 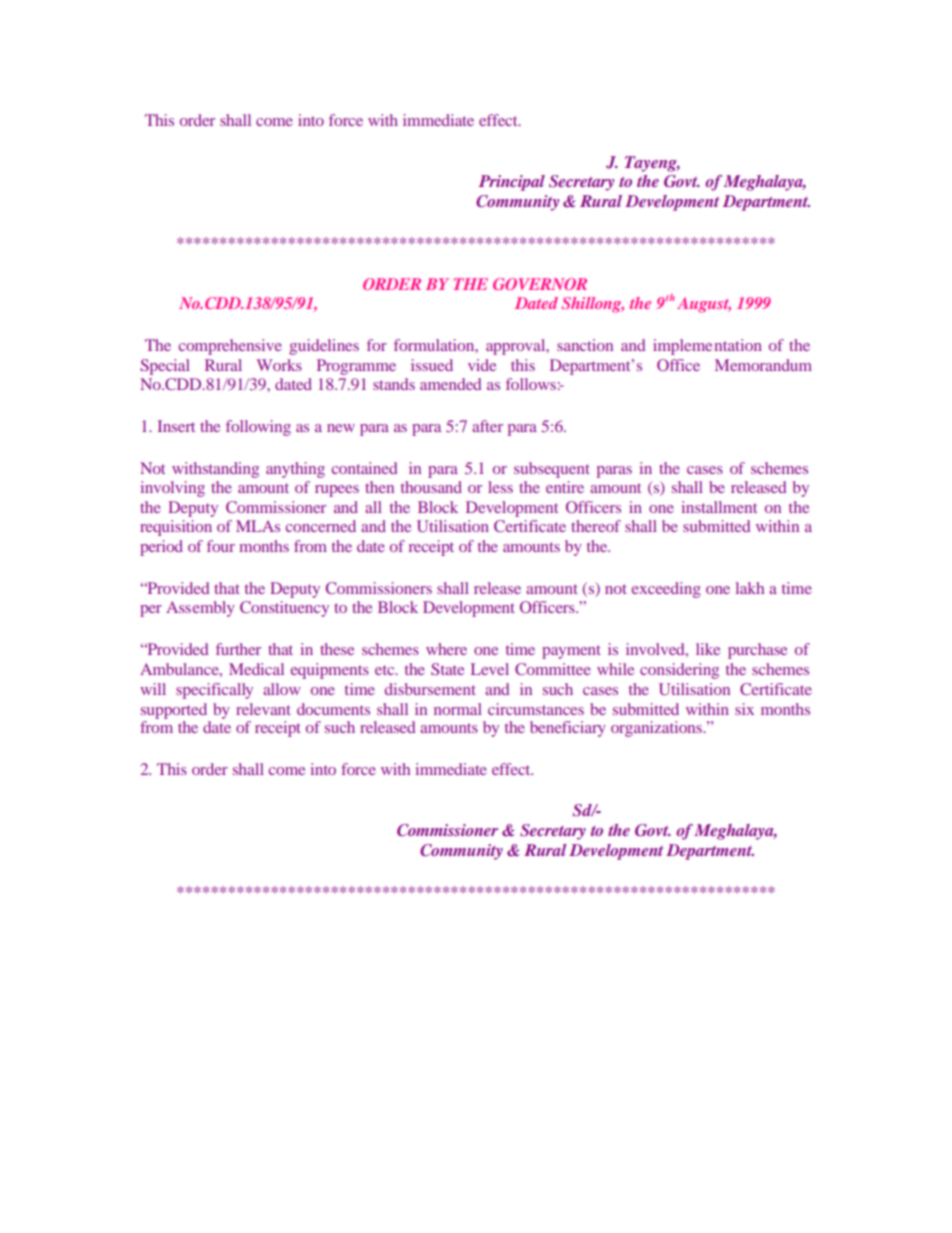 I want to click on organizations, so click(x=657, y=729).
